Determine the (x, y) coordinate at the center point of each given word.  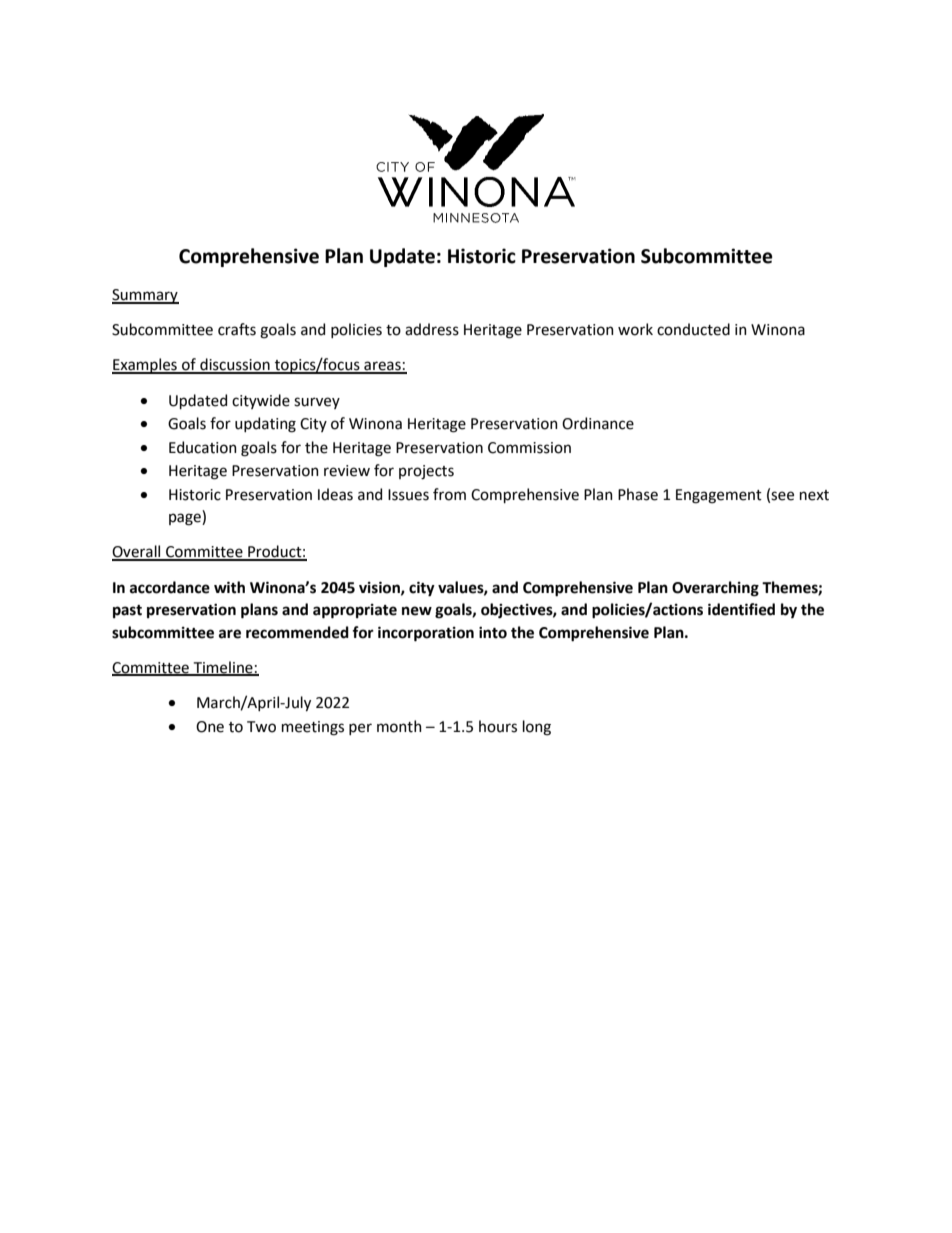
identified (741, 609)
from (449, 494)
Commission (529, 448)
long (537, 728)
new (417, 611)
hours (498, 726)
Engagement (719, 496)
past (127, 611)
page (186, 519)
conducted (693, 329)
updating (265, 425)
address (432, 329)
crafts (237, 329)
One (210, 727)
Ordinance (598, 423)
